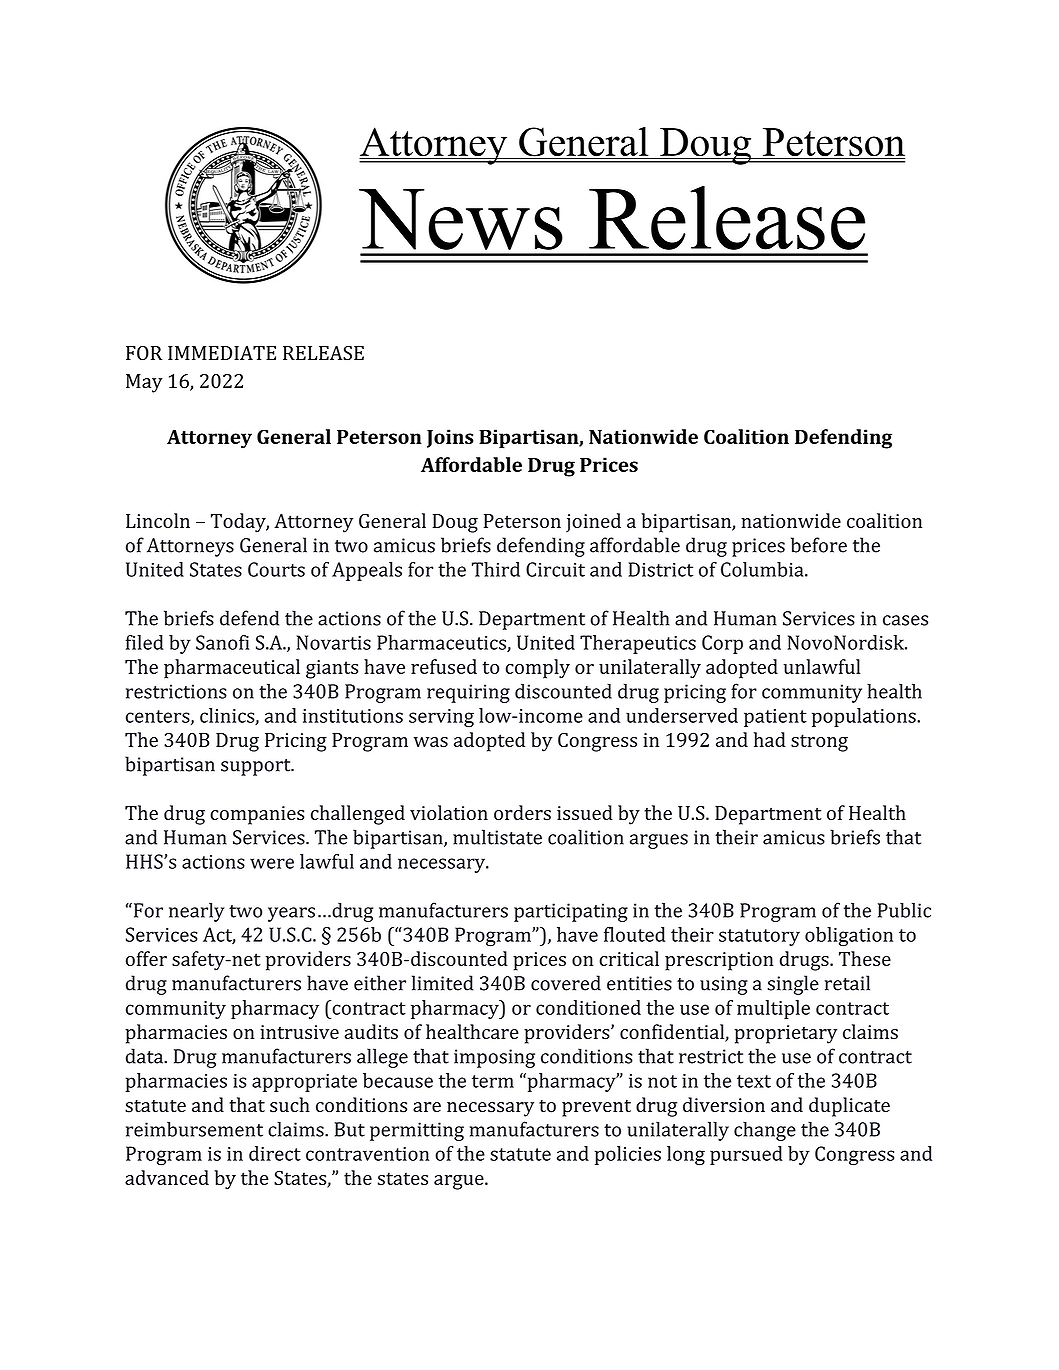 The width and height of the image is (1059, 1370). Describe the element at coordinates (276, 569) in the image. I see `Courts` at that location.
